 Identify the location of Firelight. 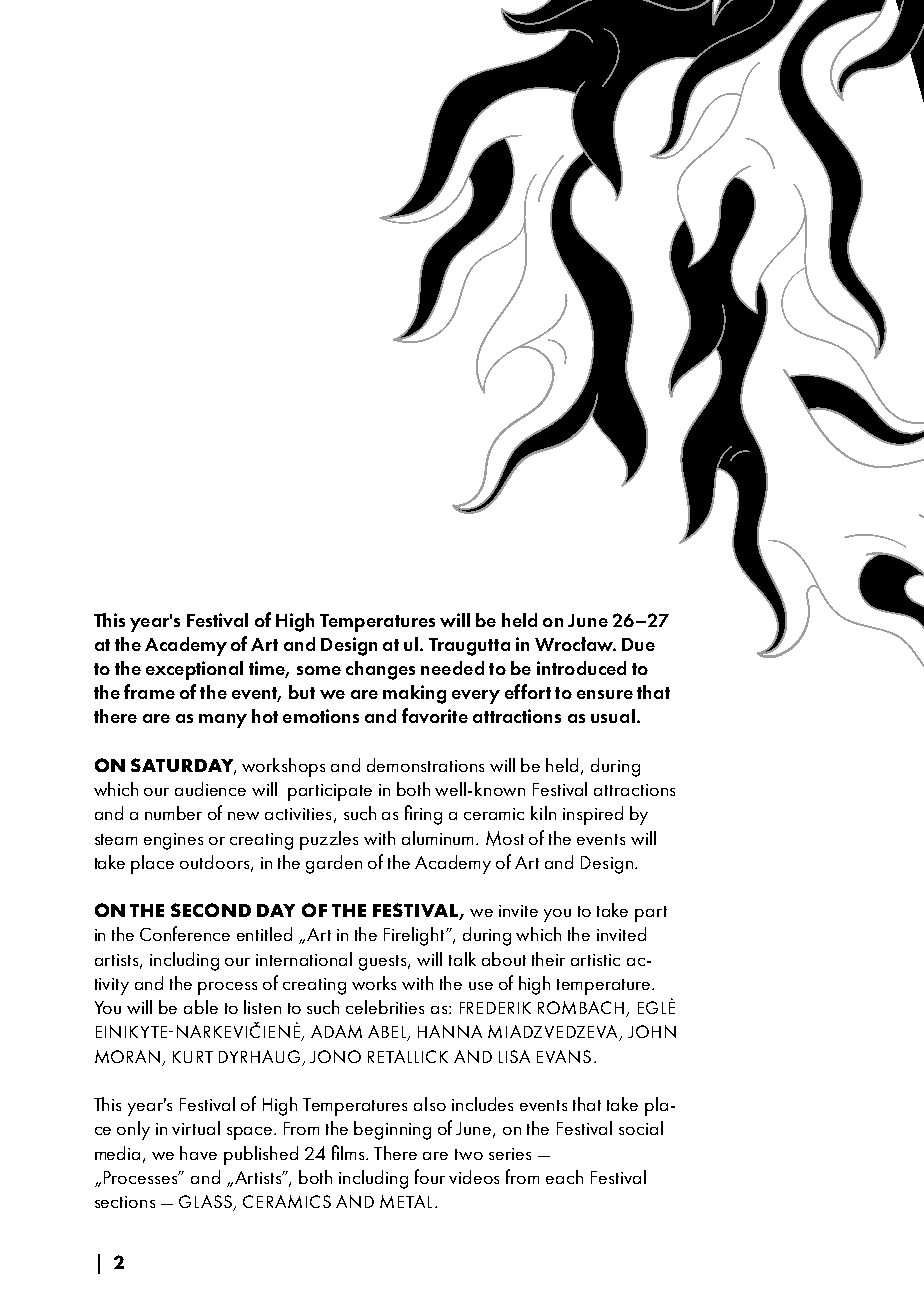
(415, 936).
